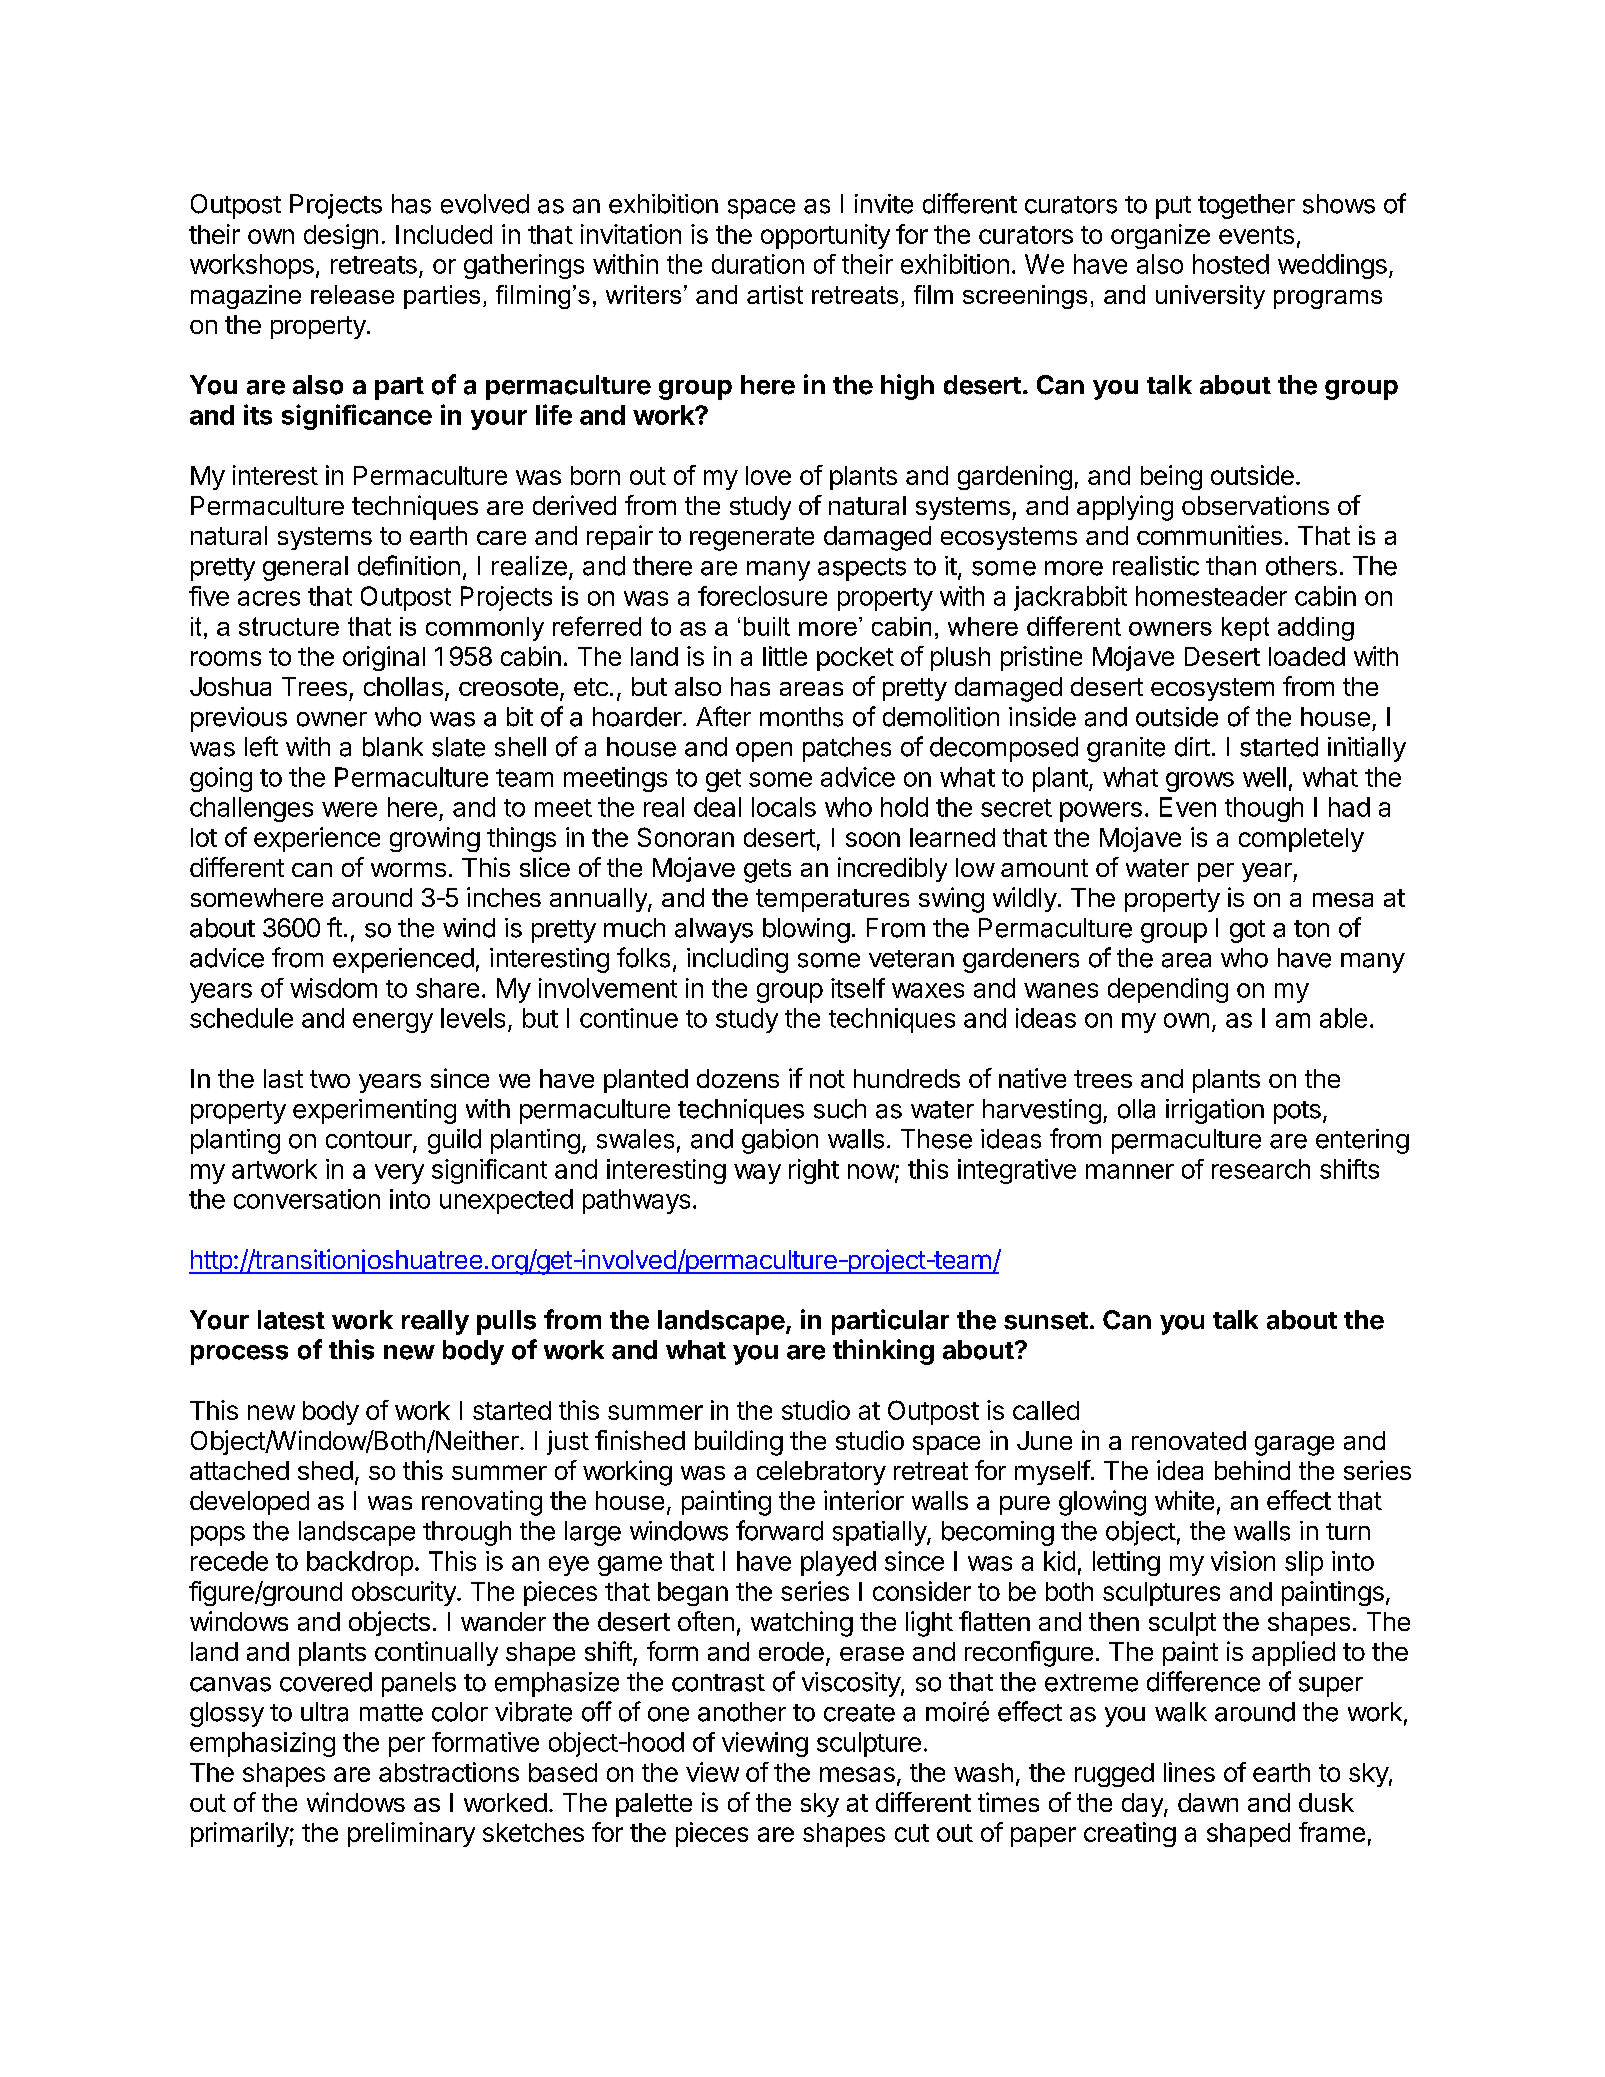 Image resolution: width=1605 pixels, height=2077 pixels. Describe the element at coordinates (764, 752) in the document. I see `open` at that location.
